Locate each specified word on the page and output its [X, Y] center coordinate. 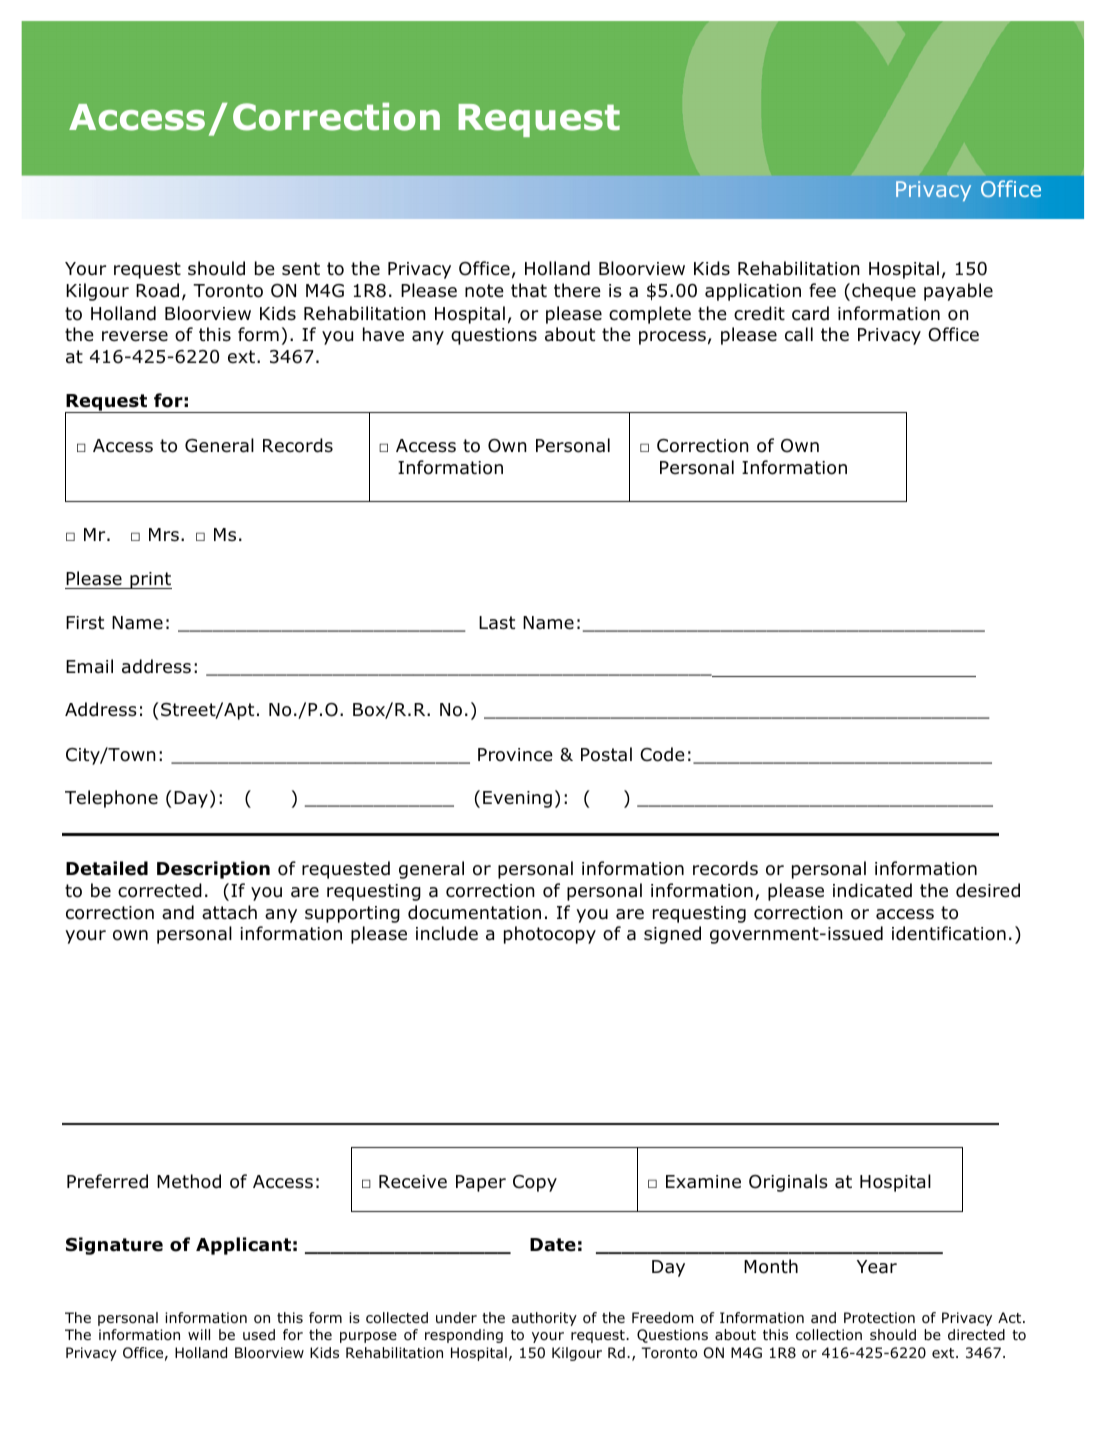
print [150, 580]
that [529, 290]
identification [949, 933]
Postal [606, 754]
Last [497, 623]
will [199, 1334]
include [447, 933]
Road [157, 290]
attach [229, 912]
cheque [884, 292]
